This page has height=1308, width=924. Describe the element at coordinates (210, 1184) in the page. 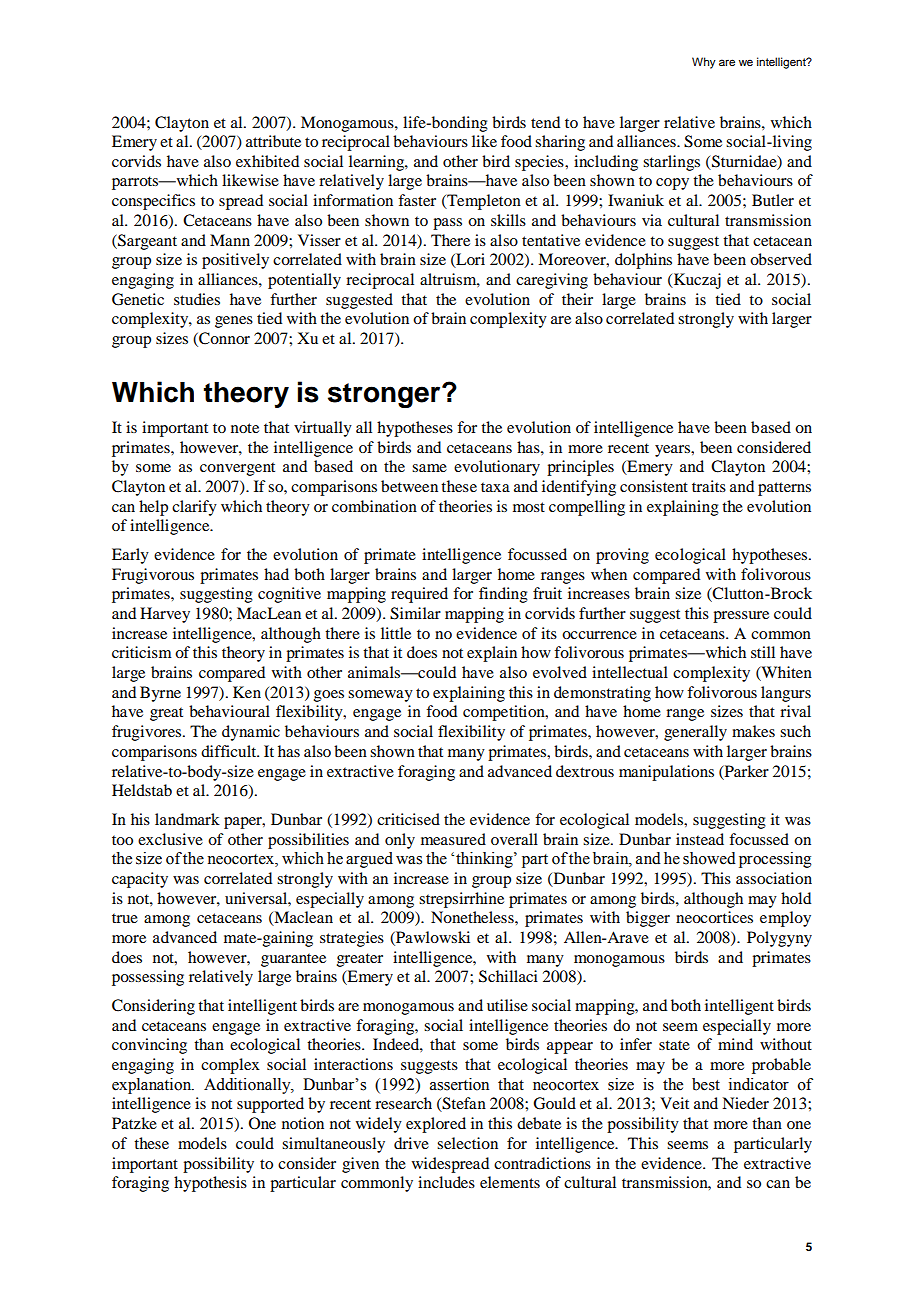

I see `hypothesis` at that location.
